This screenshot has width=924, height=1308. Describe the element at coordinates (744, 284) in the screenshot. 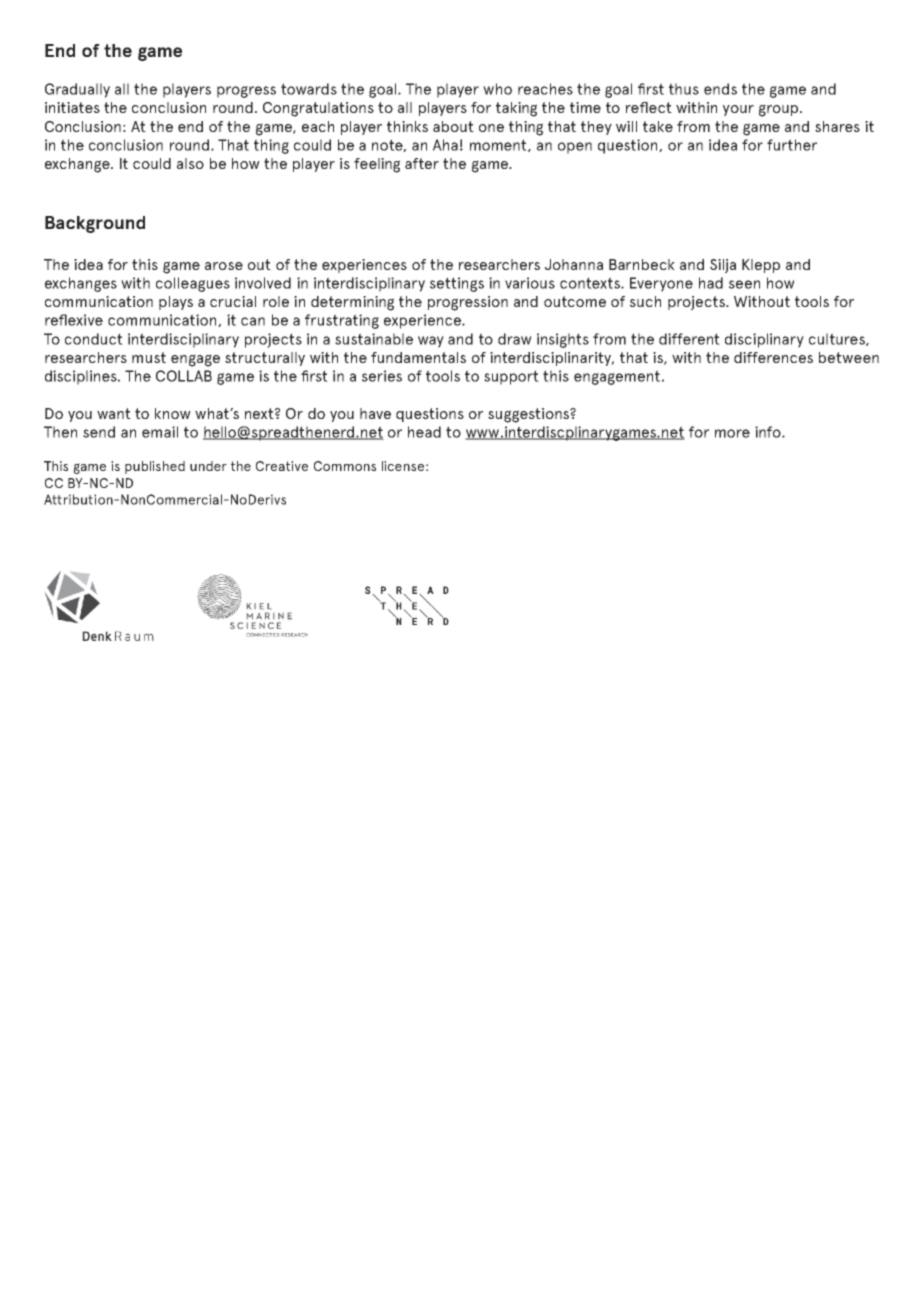

I see `seen` at that location.
